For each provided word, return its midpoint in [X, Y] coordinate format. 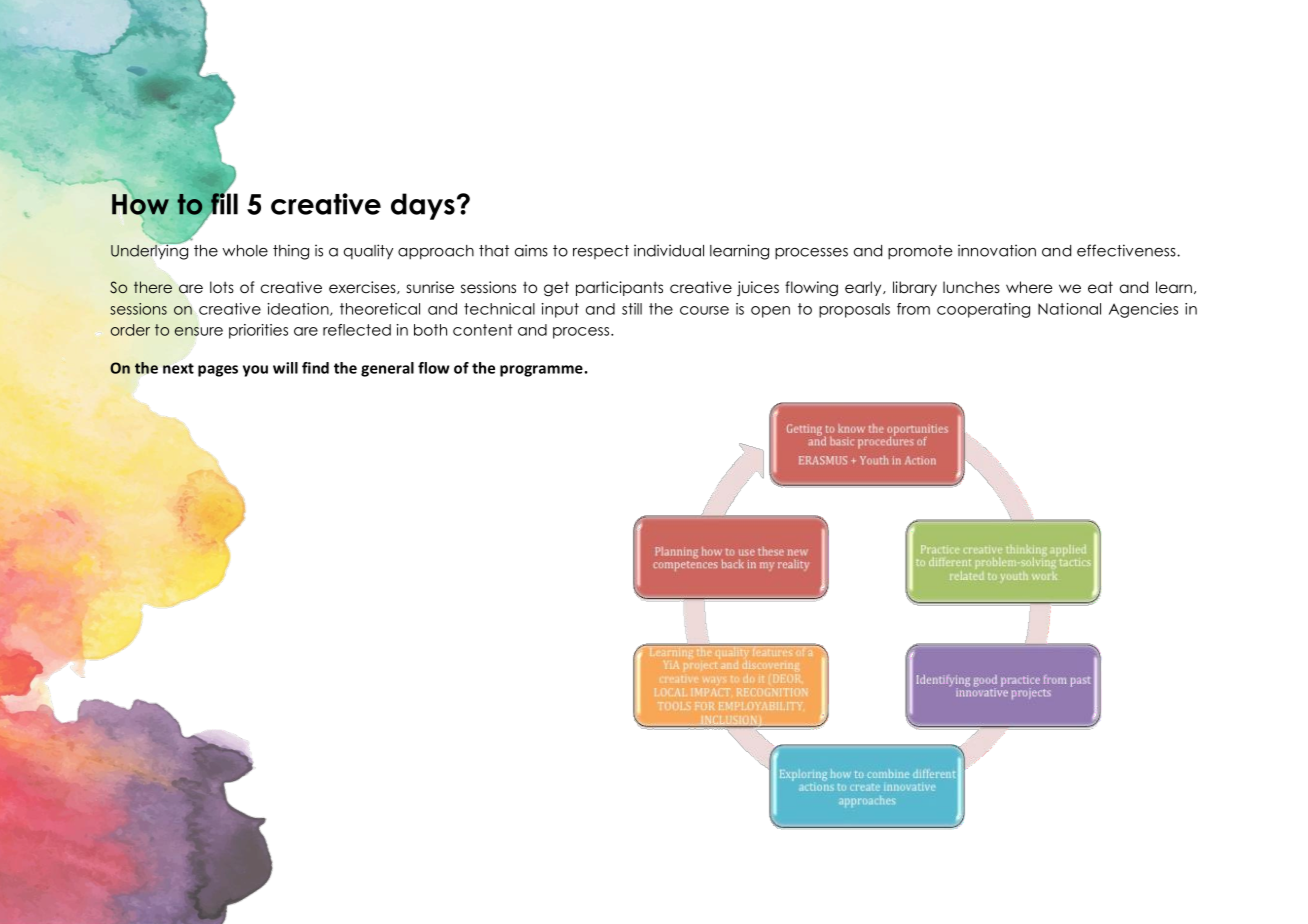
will [285, 368]
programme [541, 371]
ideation [299, 309]
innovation [997, 250]
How [140, 205]
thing [291, 252]
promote [920, 252]
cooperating [983, 310]
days [423, 206]
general [387, 369]
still [632, 309]
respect [601, 252]
